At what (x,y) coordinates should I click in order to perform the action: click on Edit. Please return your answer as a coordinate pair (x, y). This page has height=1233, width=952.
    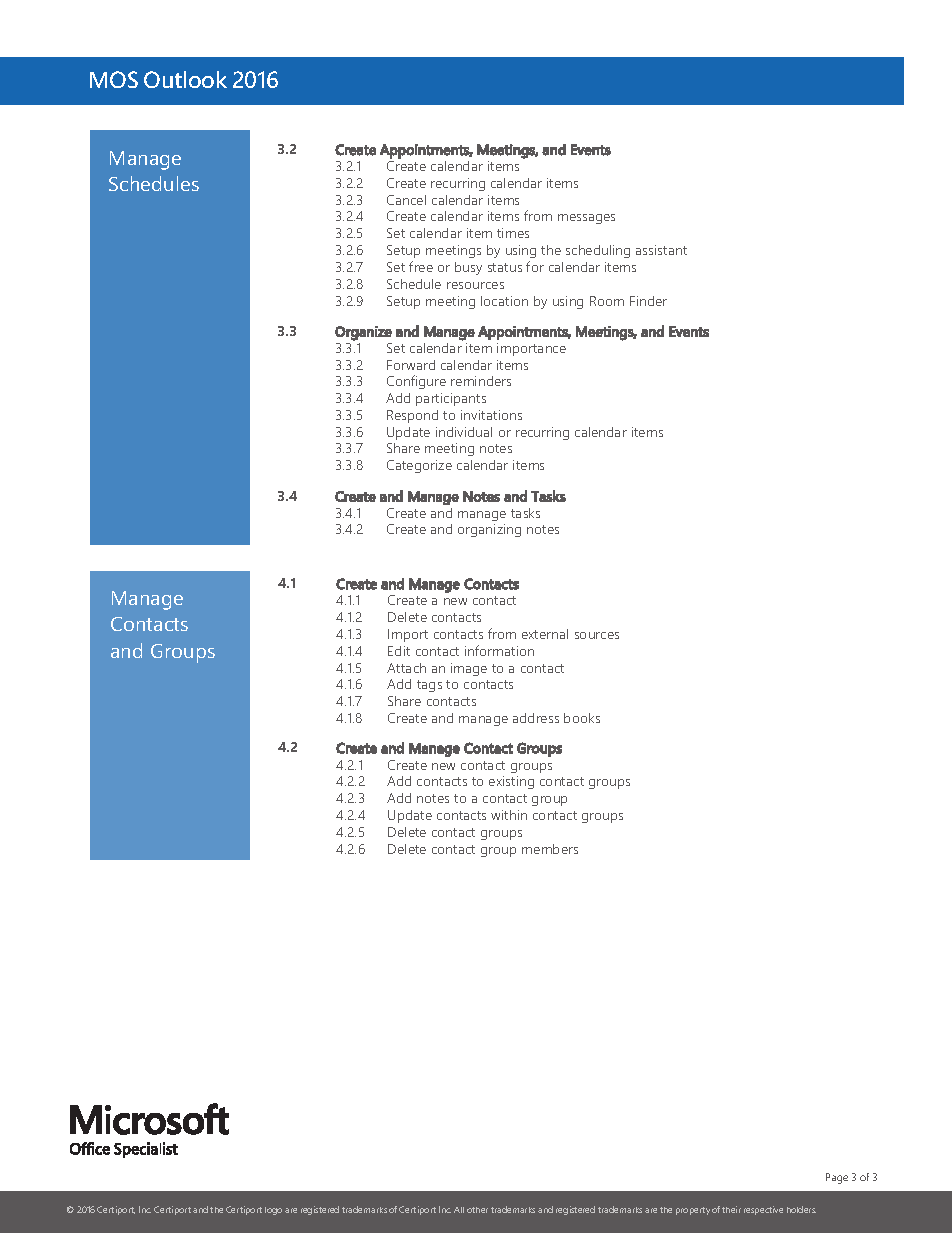
    Looking at the image, I should click on (399, 651).
